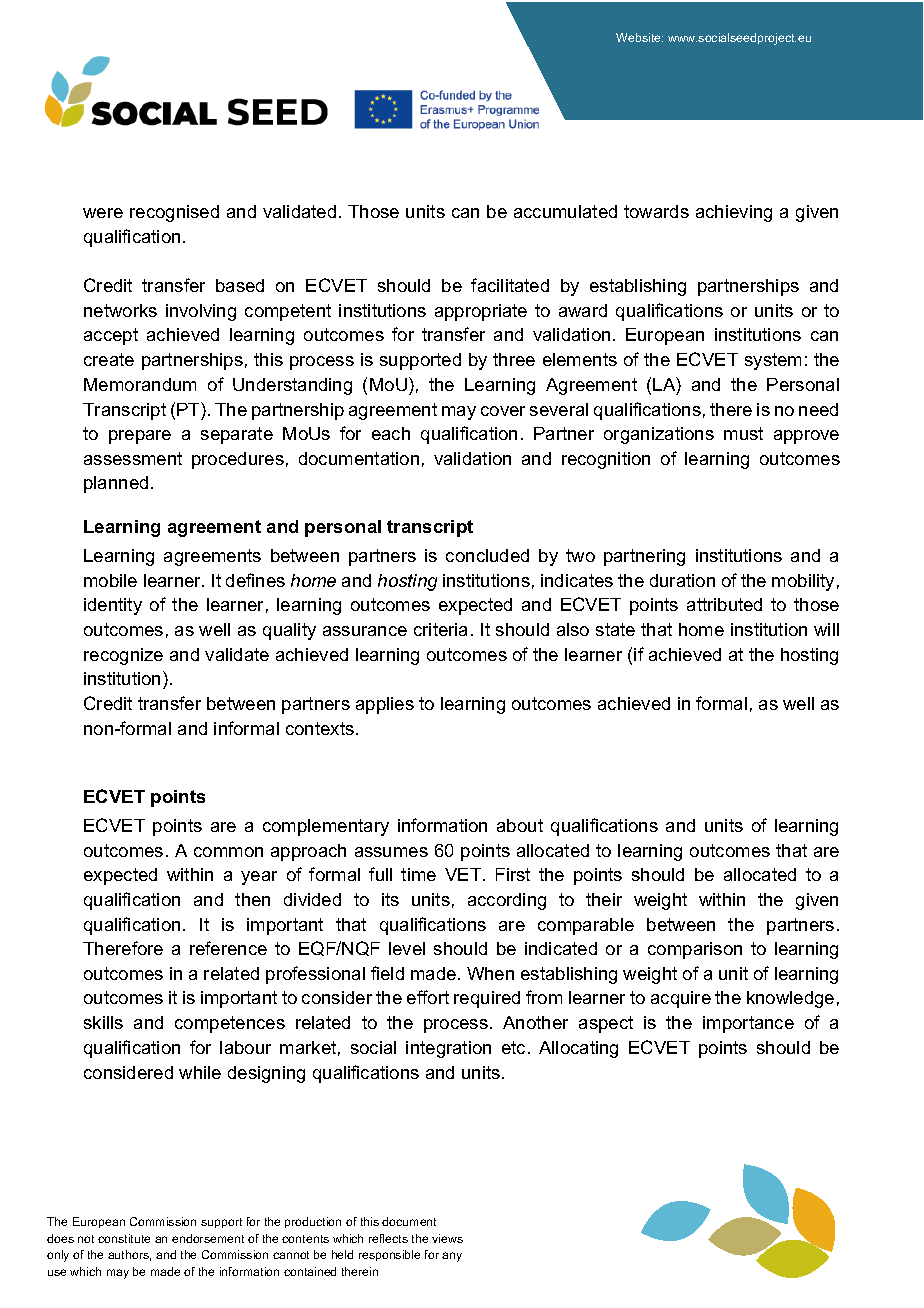 Image resolution: width=924 pixels, height=1308 pixels. Describe the element at coordinates (440, 629) in the screenshot. I see `criteria` at that location.
